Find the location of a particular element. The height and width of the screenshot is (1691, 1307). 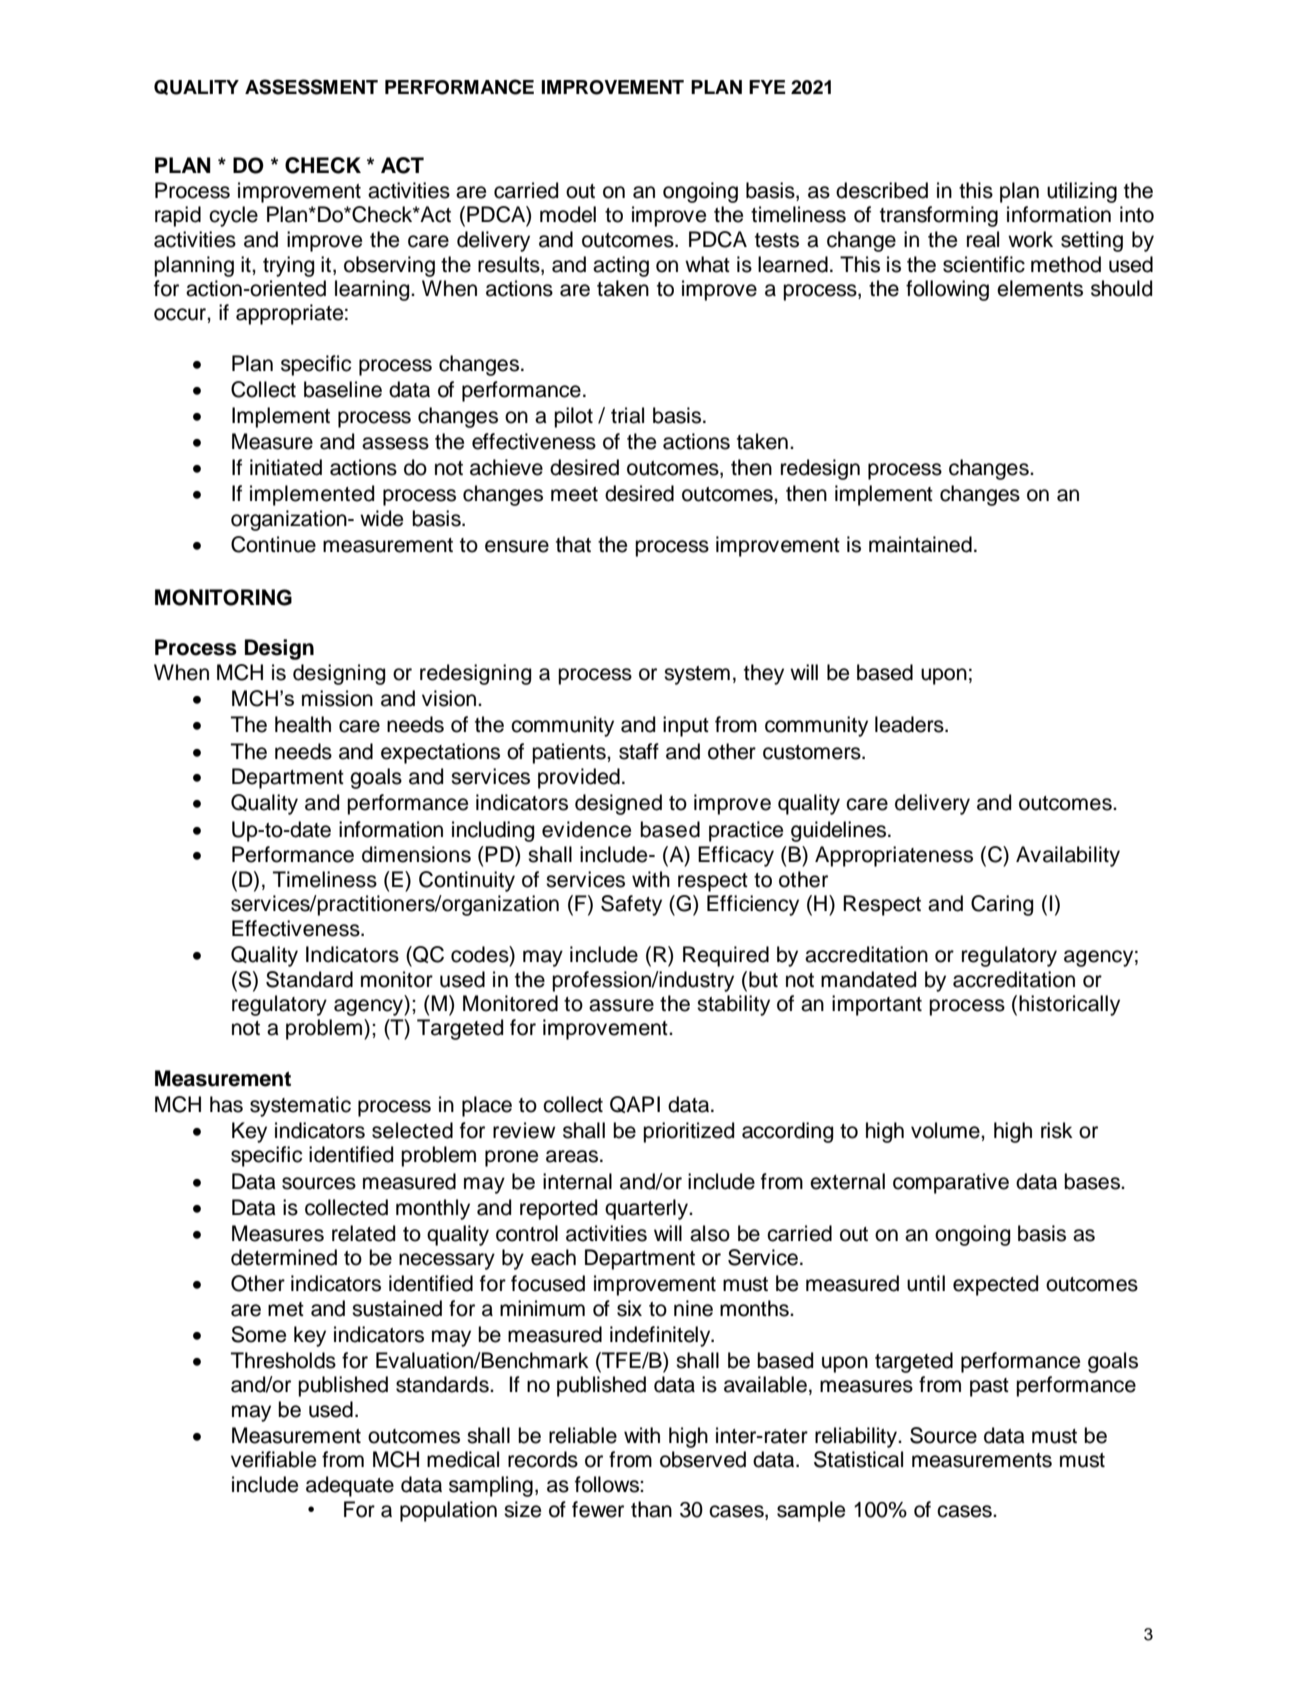

meet is located at coordinates (574, 494).
